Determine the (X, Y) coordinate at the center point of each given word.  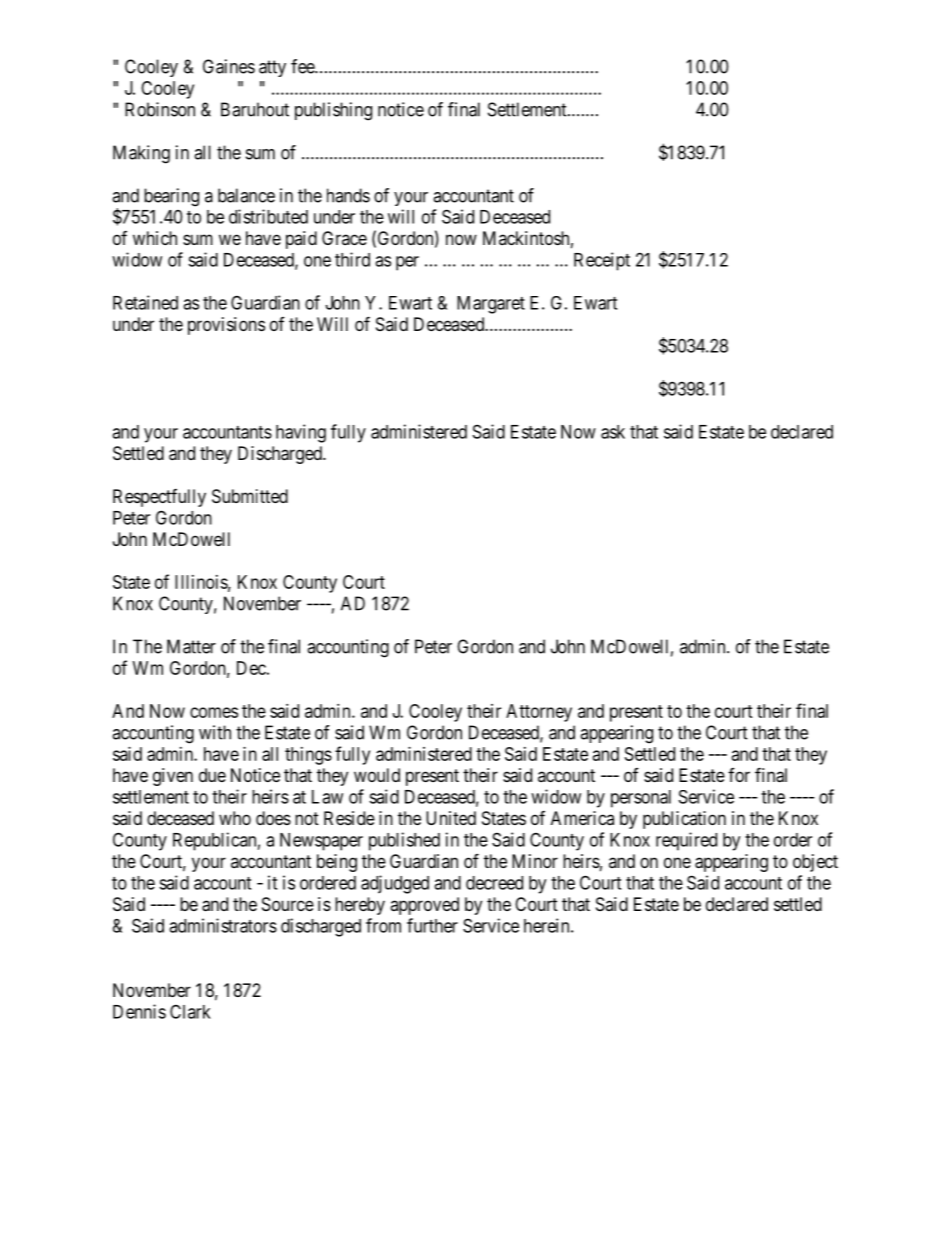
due (212, 775)
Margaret (491, 305)
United (451, 818)
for (739, 775)
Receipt (602, 261)
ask (613, 432)
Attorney (539, 713)
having (301, 433)
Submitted (250, 496)
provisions (226, 326)
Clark (190, 1011)
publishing (333, 111)
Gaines (229, 66)
